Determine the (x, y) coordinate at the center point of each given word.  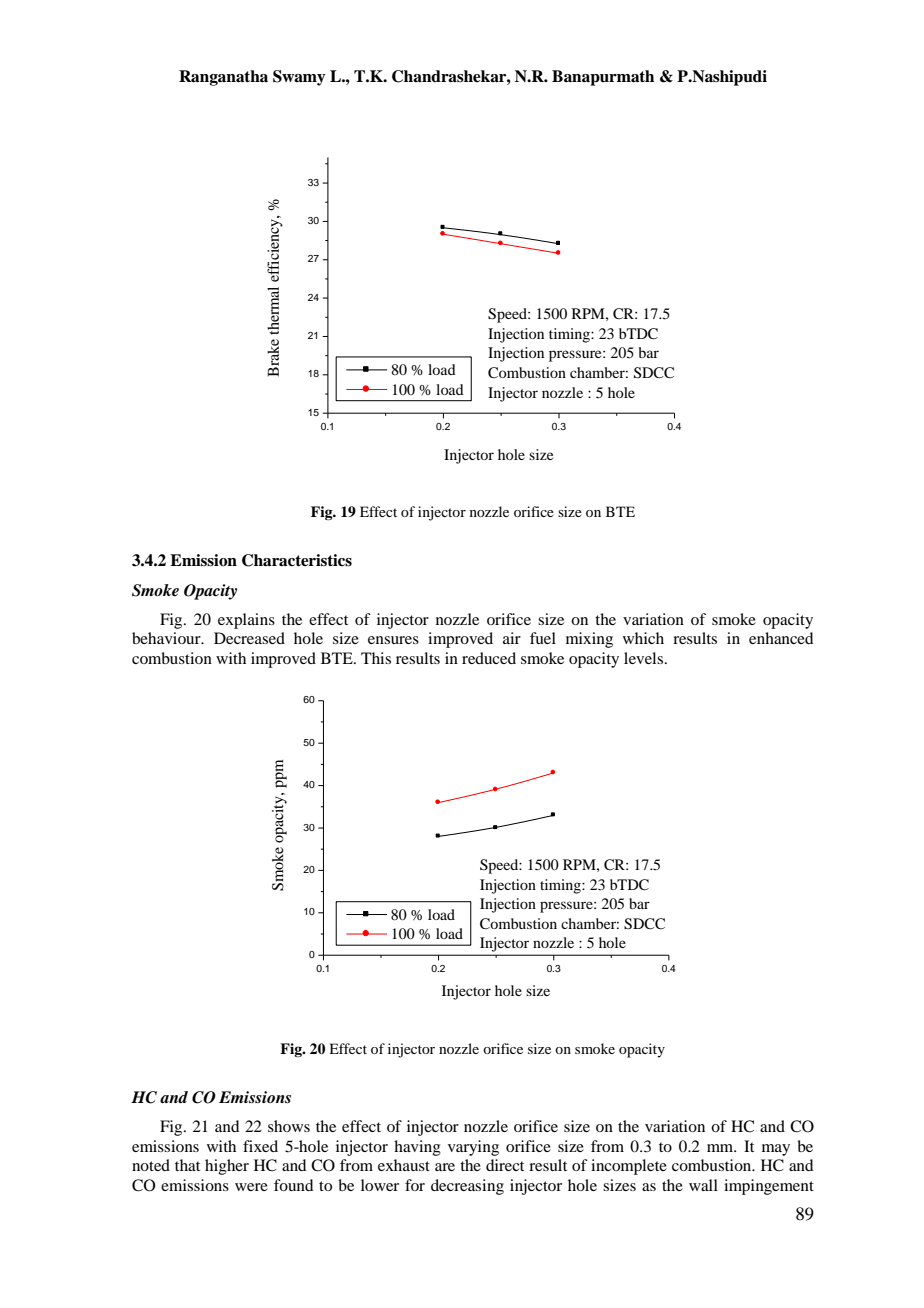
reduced (489, 658)
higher (227, 1167)
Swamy (299, 78)
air (512, 638)
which (643, 638)
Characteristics (297, 560)
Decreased (249, 638)
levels (645, 658)
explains (246, 621)
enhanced (781, 638)
